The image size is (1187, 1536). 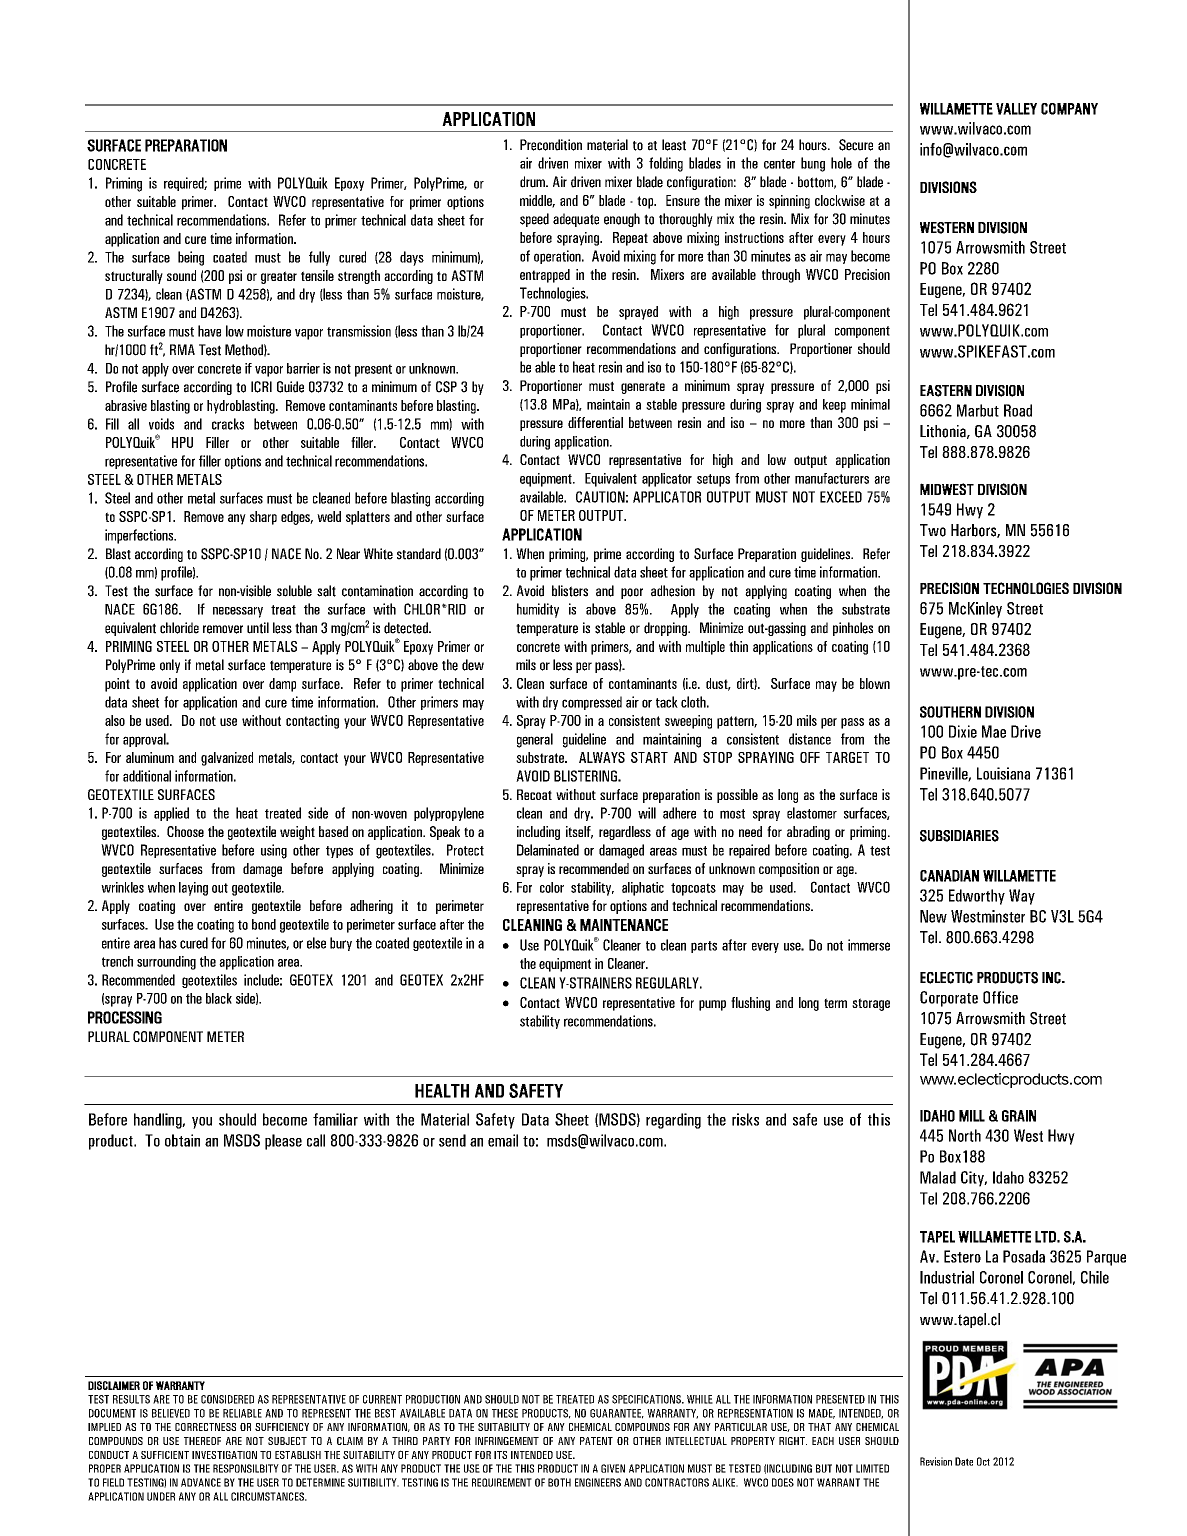 What do you see at coordinates (965, 1135) in the document?
I see `North` at bounding box center [965, 1135].
